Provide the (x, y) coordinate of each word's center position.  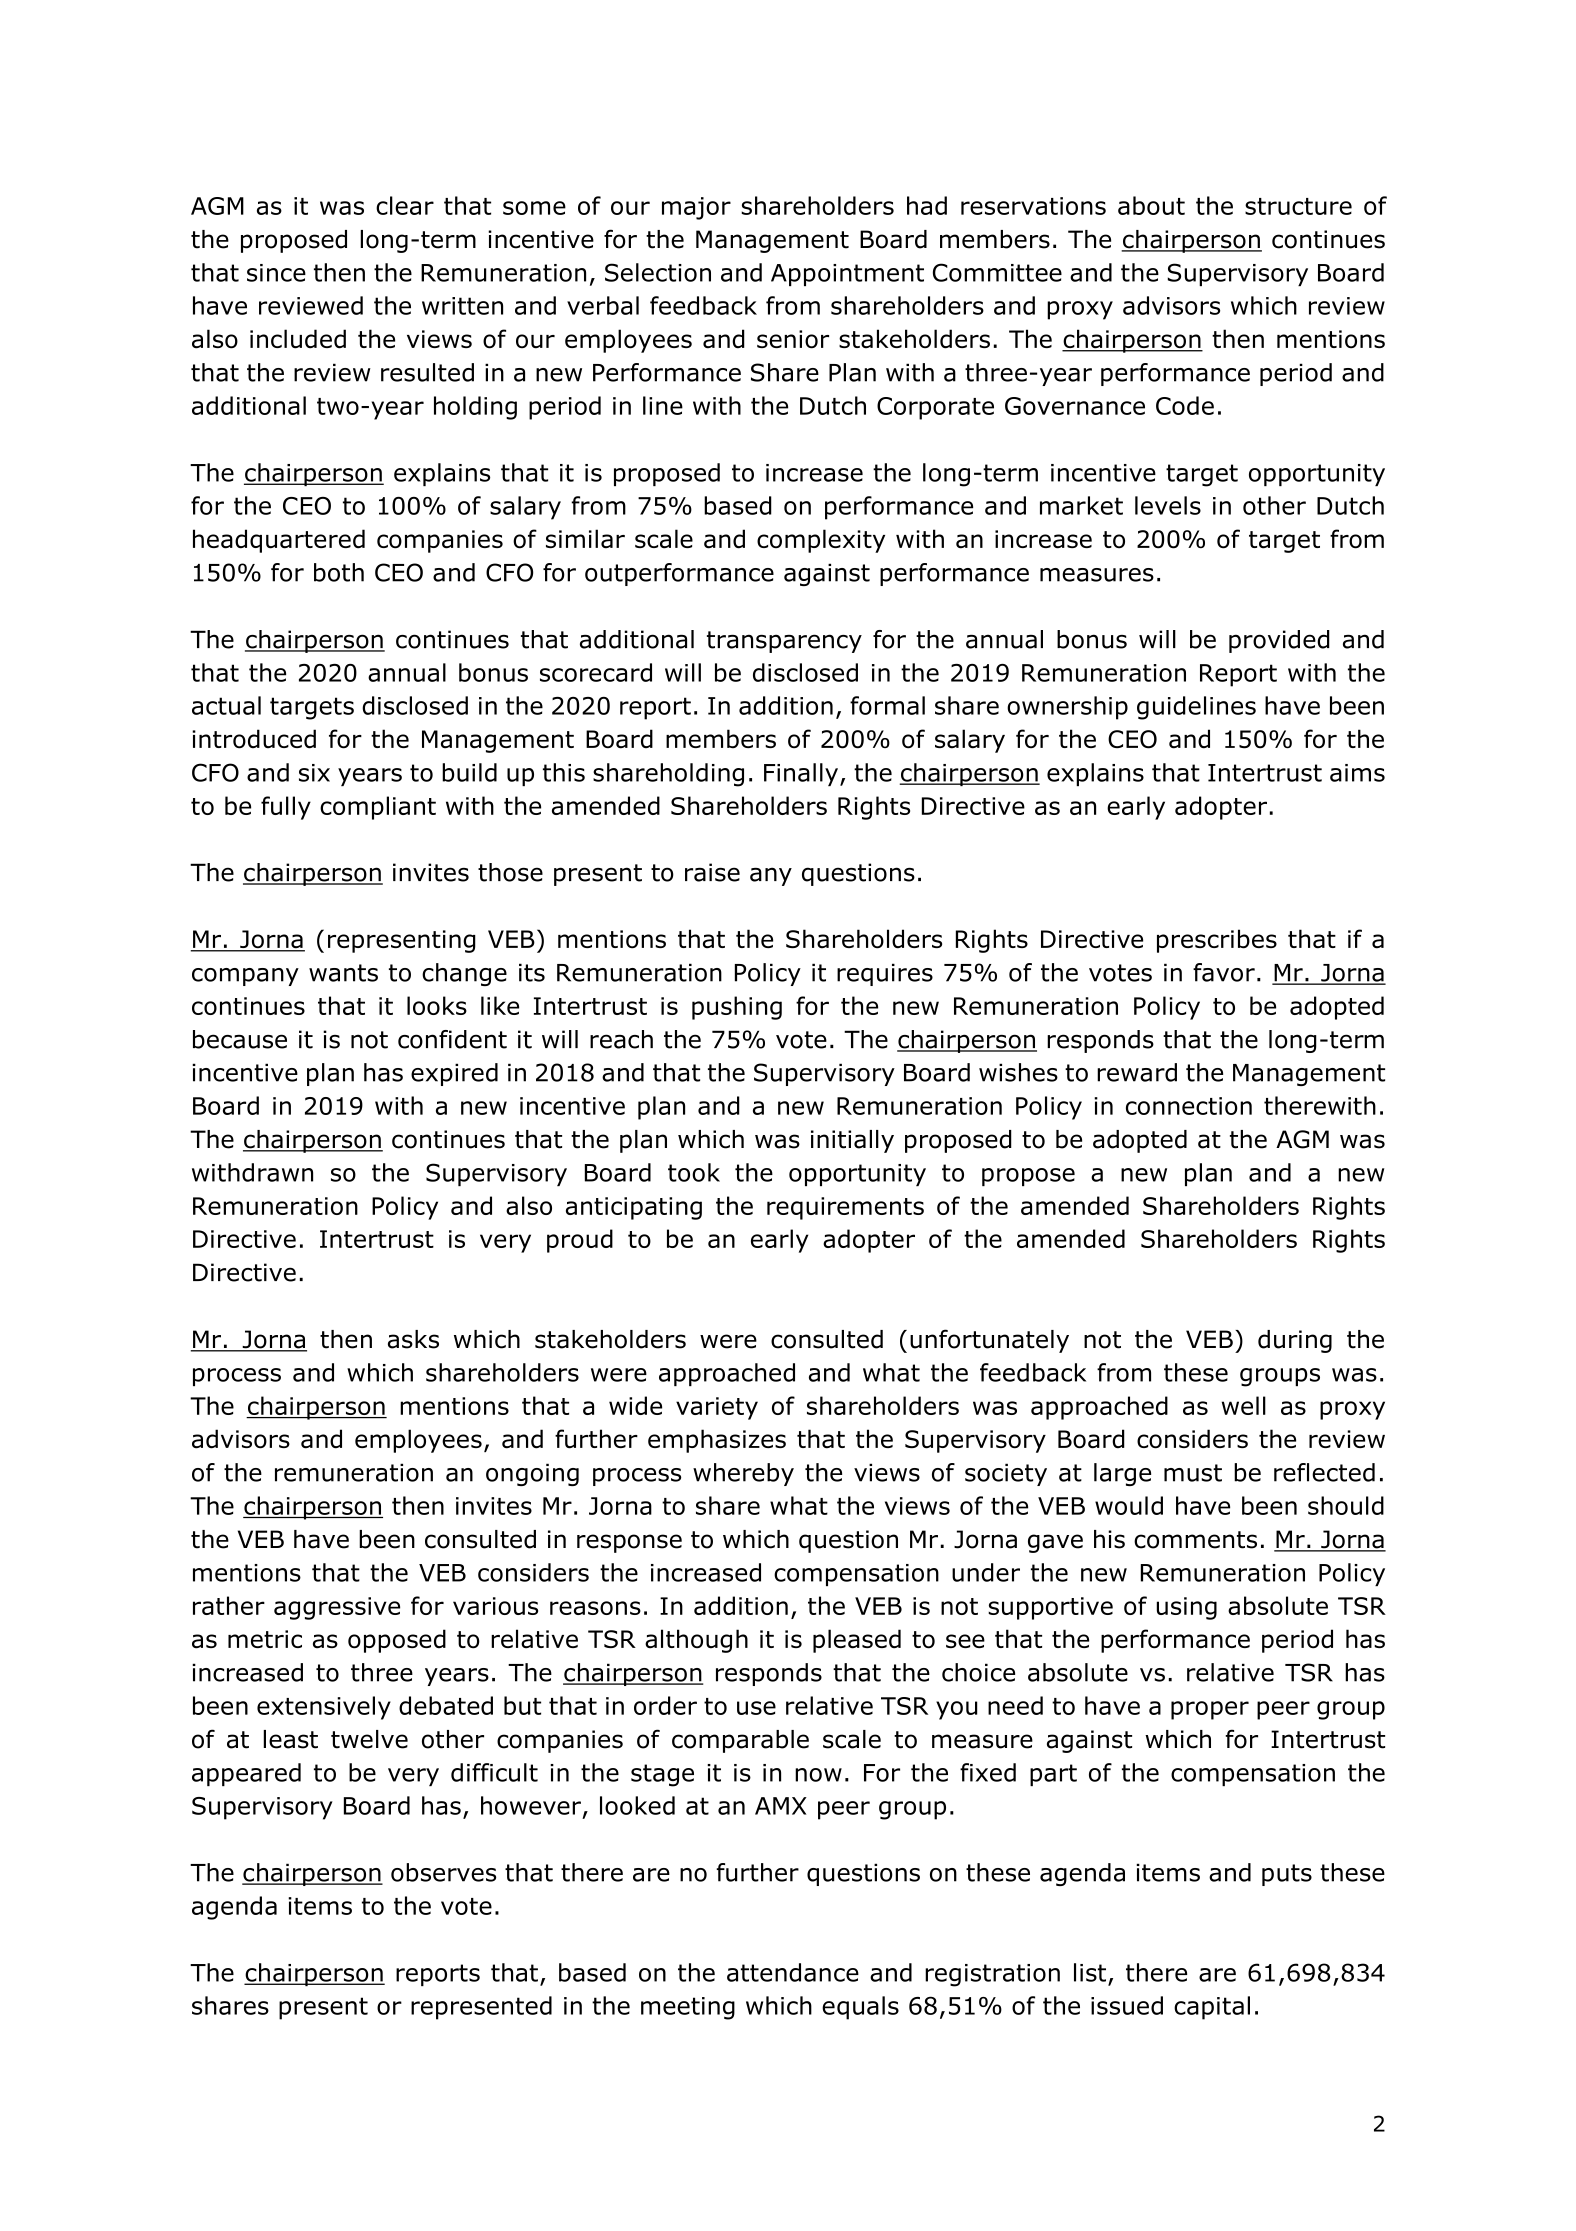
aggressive (337, 1608)
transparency (784, 642)
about (1151, 205)
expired (454, 1074)
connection (1189, 1106)
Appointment (847, 275)
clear (405, 205)
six (314, 773)
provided (1279, 641)
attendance (793, 1972)
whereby (743, 1474)
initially (852, 1141)
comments (1195, 1540)
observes (443, 1872)
